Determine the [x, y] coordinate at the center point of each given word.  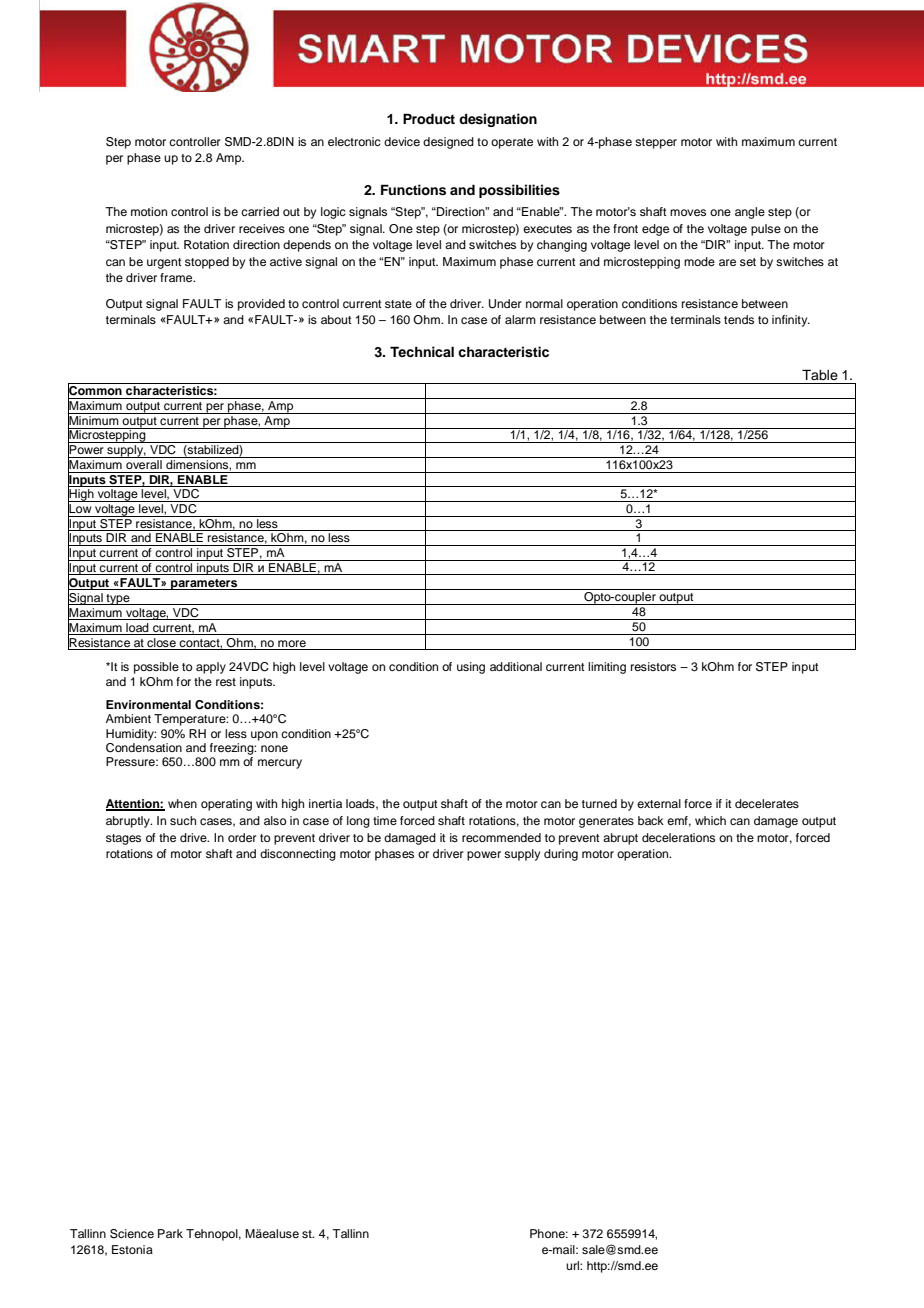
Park [170, 1233]
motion [149, 211]
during [561, 855]
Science [132, 1234]
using [471, 668]
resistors [653, 666]
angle [750, 213]
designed [448, 143]
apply [211, 668]
